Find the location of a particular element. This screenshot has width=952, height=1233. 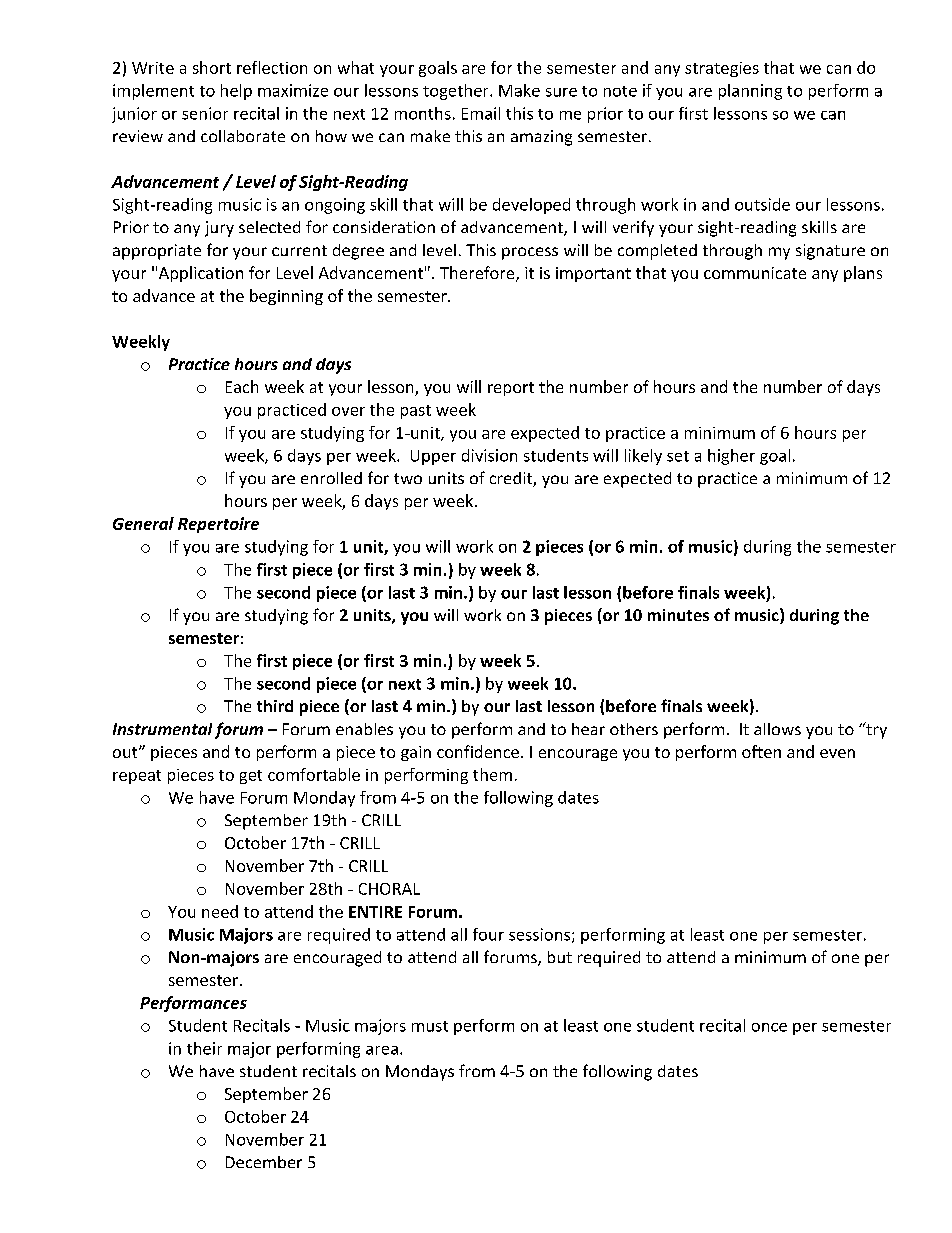

help is located at coordinates (236, 92).
